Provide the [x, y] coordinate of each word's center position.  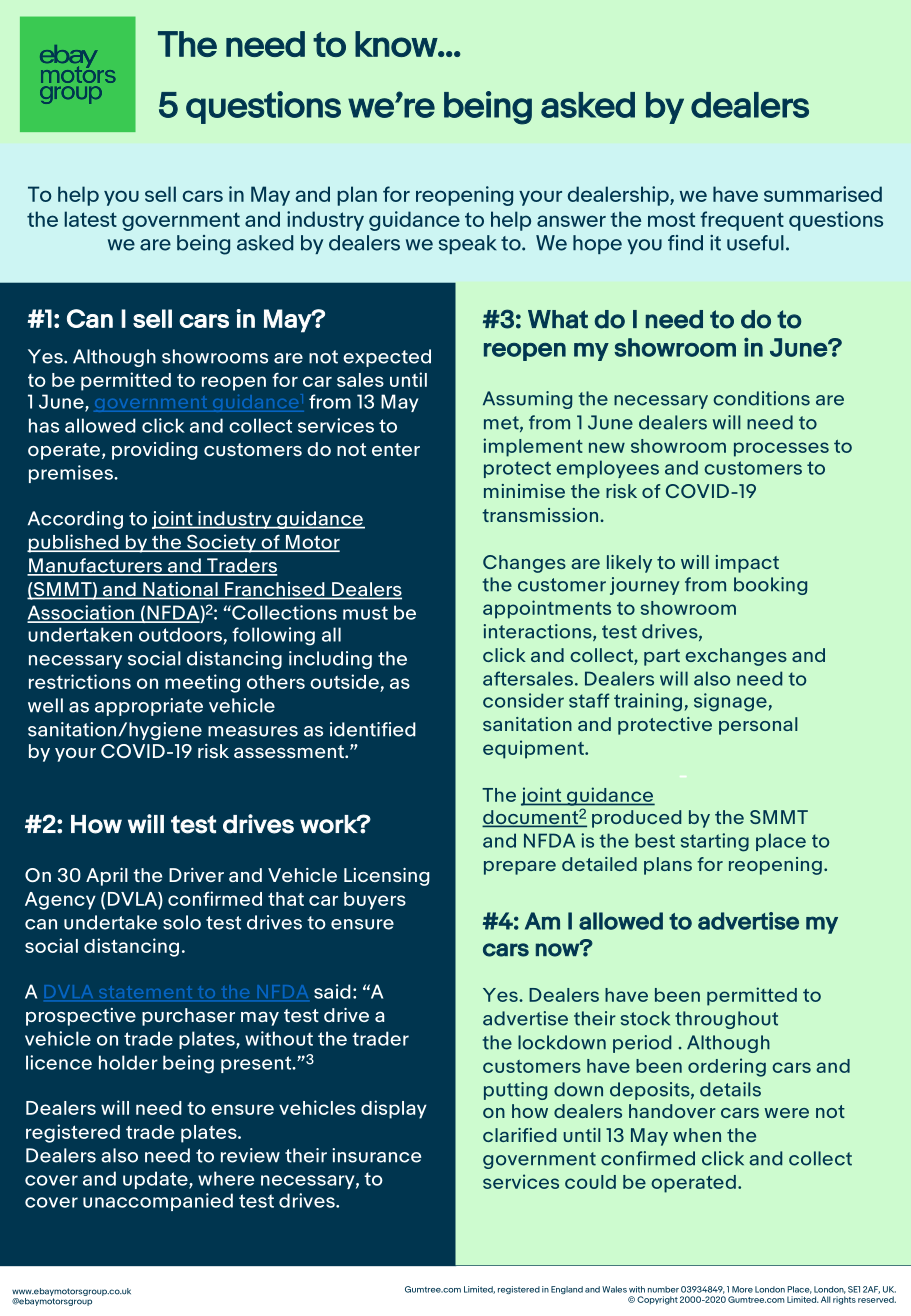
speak [468, 244]
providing [155, 451]
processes [781, 449]
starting [715, 842]
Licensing [387, 877]
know [397, 44]
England [567, 1290]
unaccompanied [158, 1202]
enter [396, 449]
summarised [823, 194]
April [107, 877]
